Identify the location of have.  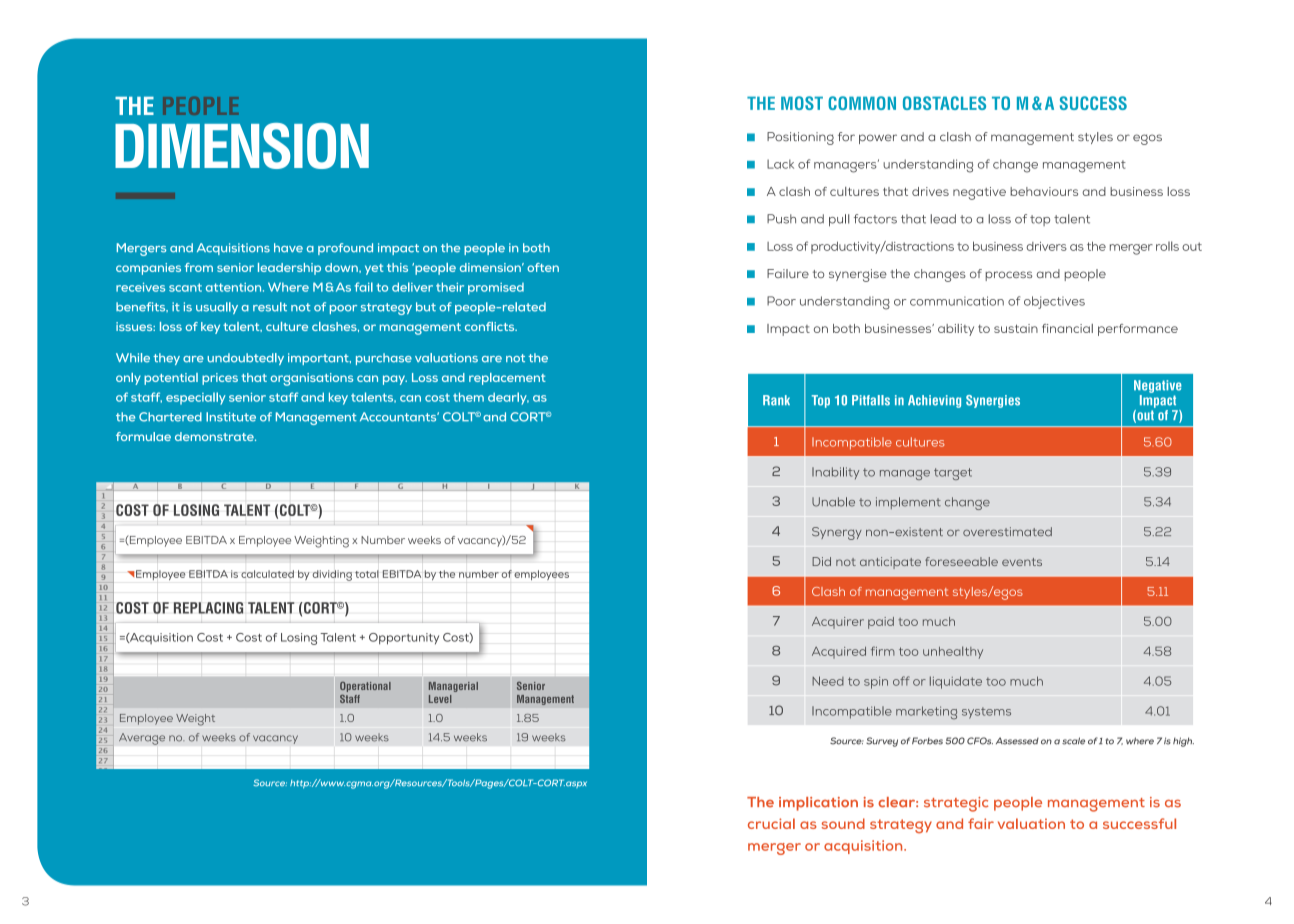
(288, 248).
